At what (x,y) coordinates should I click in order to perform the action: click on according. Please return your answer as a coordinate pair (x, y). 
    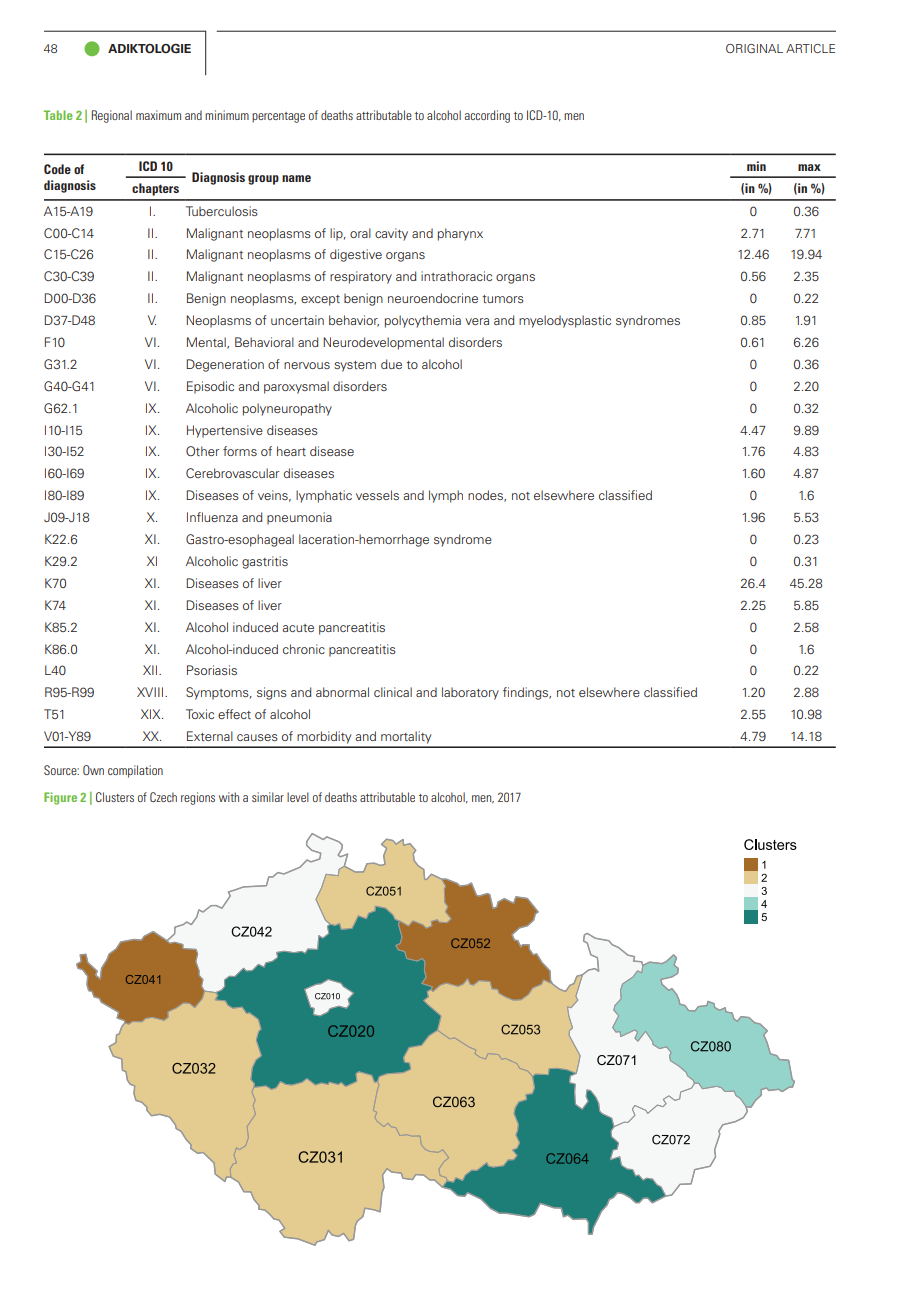
    Looking at the image, I should click on (487, 116).
